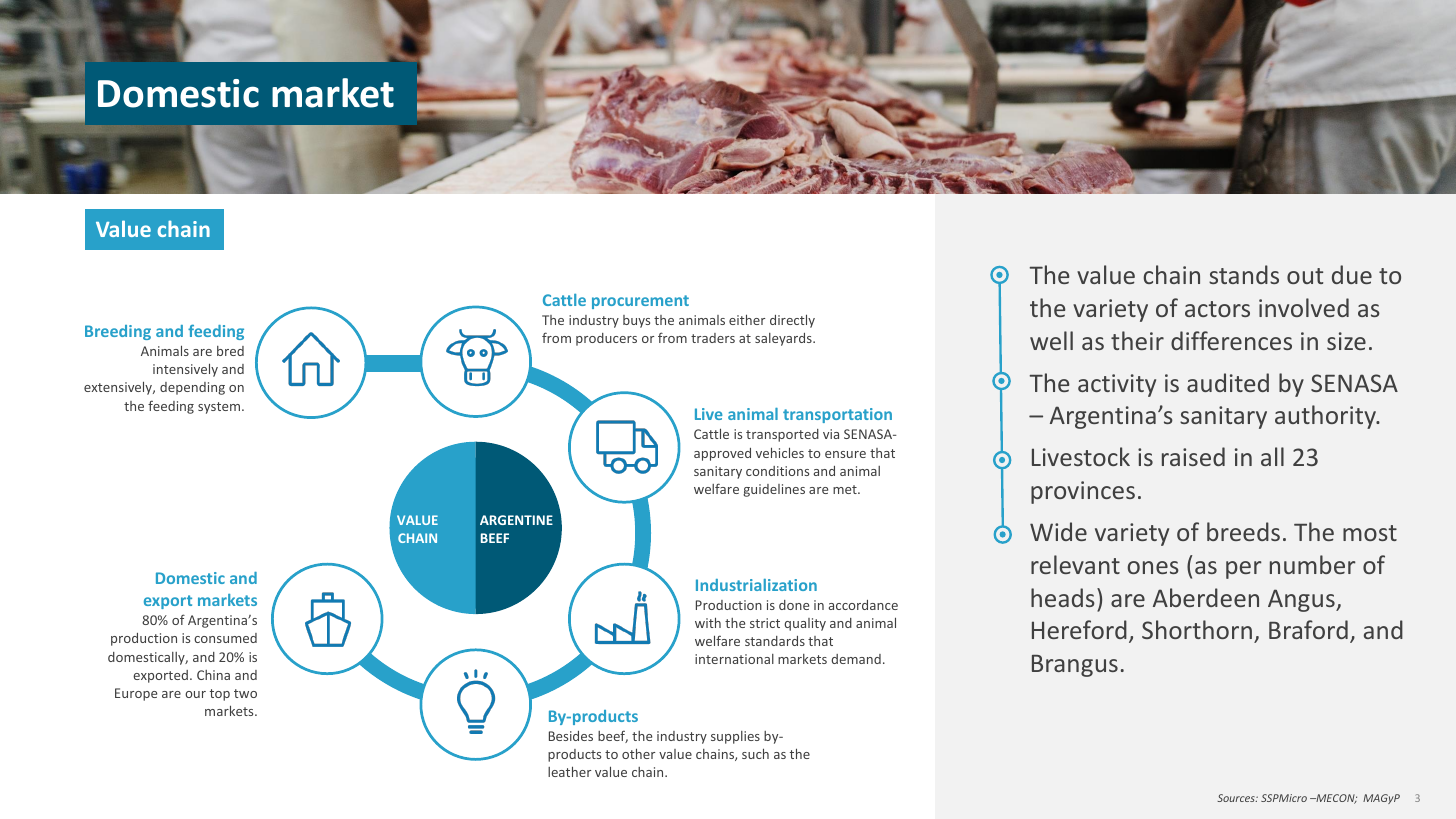  Describe the element at coordinates (775, 641) in the screenshot. I see `standards` at that location.
